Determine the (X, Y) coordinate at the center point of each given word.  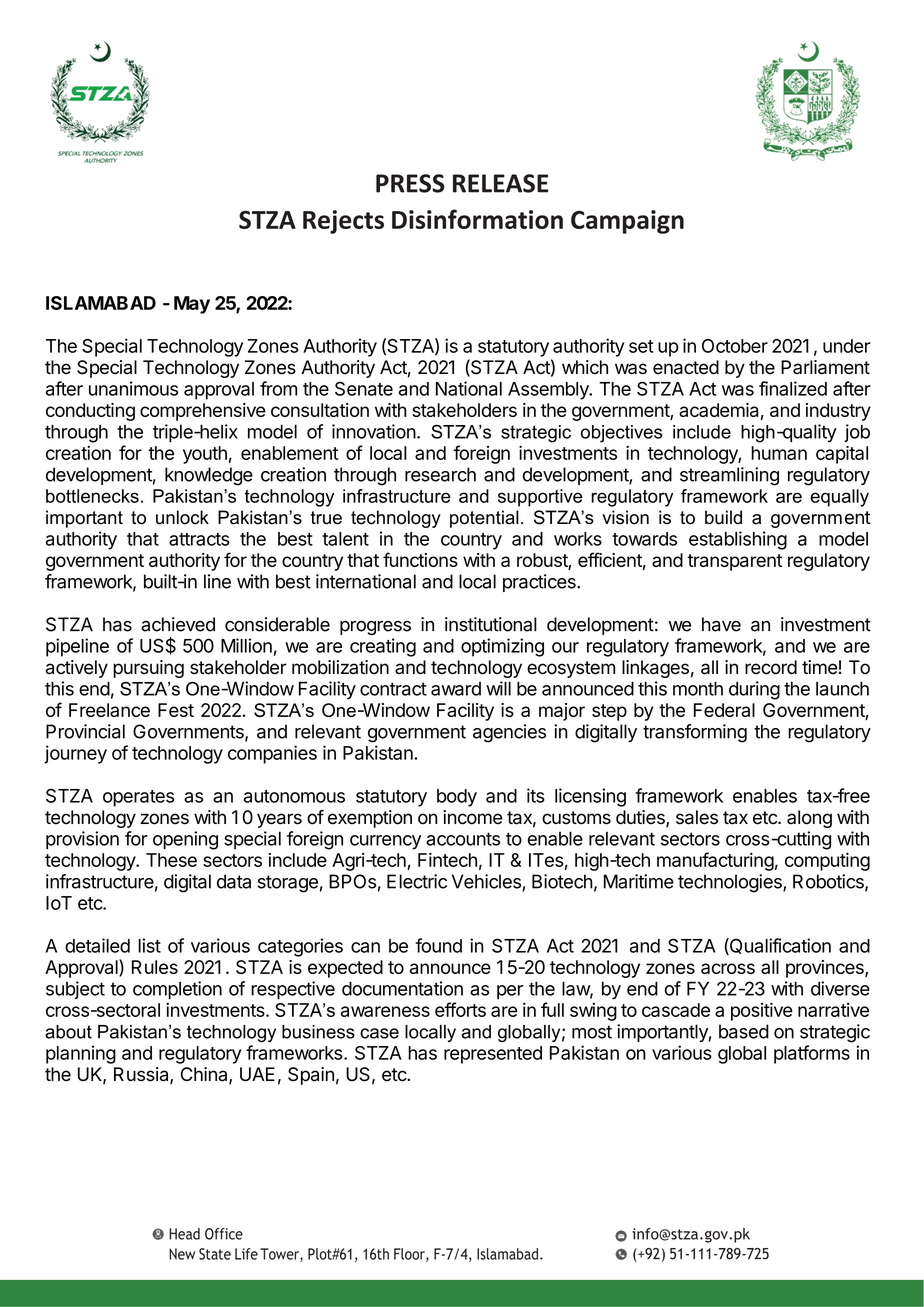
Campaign (627, 222)
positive (762, 1011)
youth (205, 455)
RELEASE (500, 183)
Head (184, 1234)
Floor (410, 1255)
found (439, 945)
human (779, 453)
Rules (155, 967)
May (192, 305)
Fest (176, 710)
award (456, 689)
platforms (812, 1054)
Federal (724, 710)
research (440, 474)
